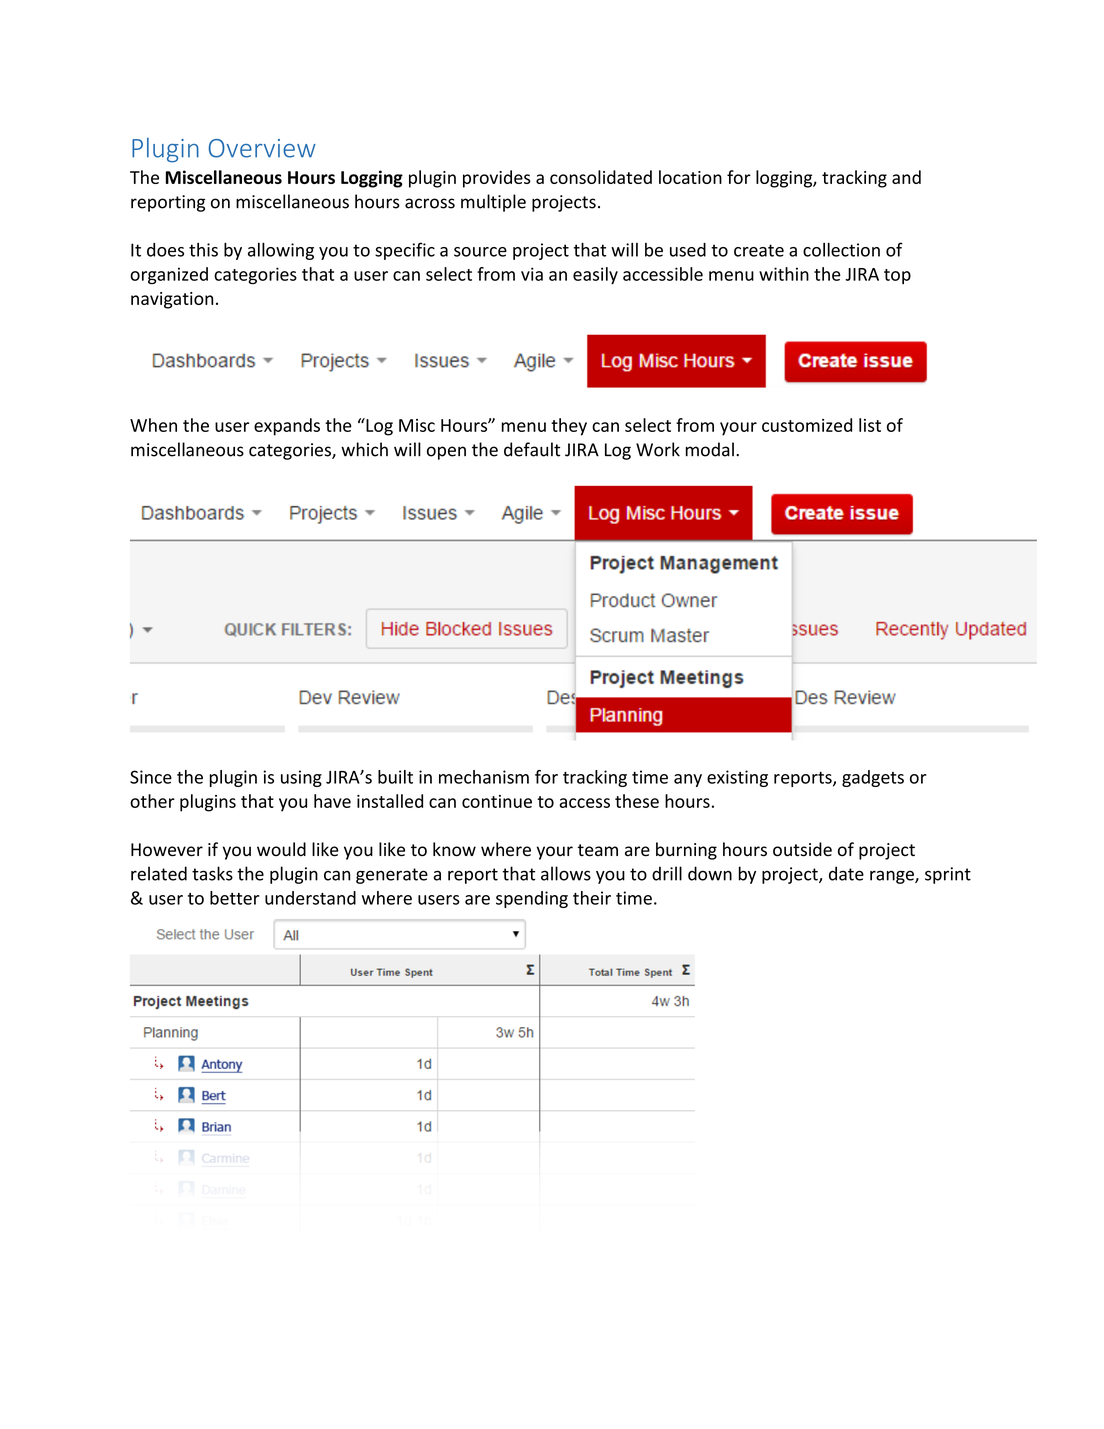 This screenshot has height=1429, width=1104. What do you see at coordinates (172, 300) in the screenshot?
I see `navigation` at bounding box center [172, 300].
